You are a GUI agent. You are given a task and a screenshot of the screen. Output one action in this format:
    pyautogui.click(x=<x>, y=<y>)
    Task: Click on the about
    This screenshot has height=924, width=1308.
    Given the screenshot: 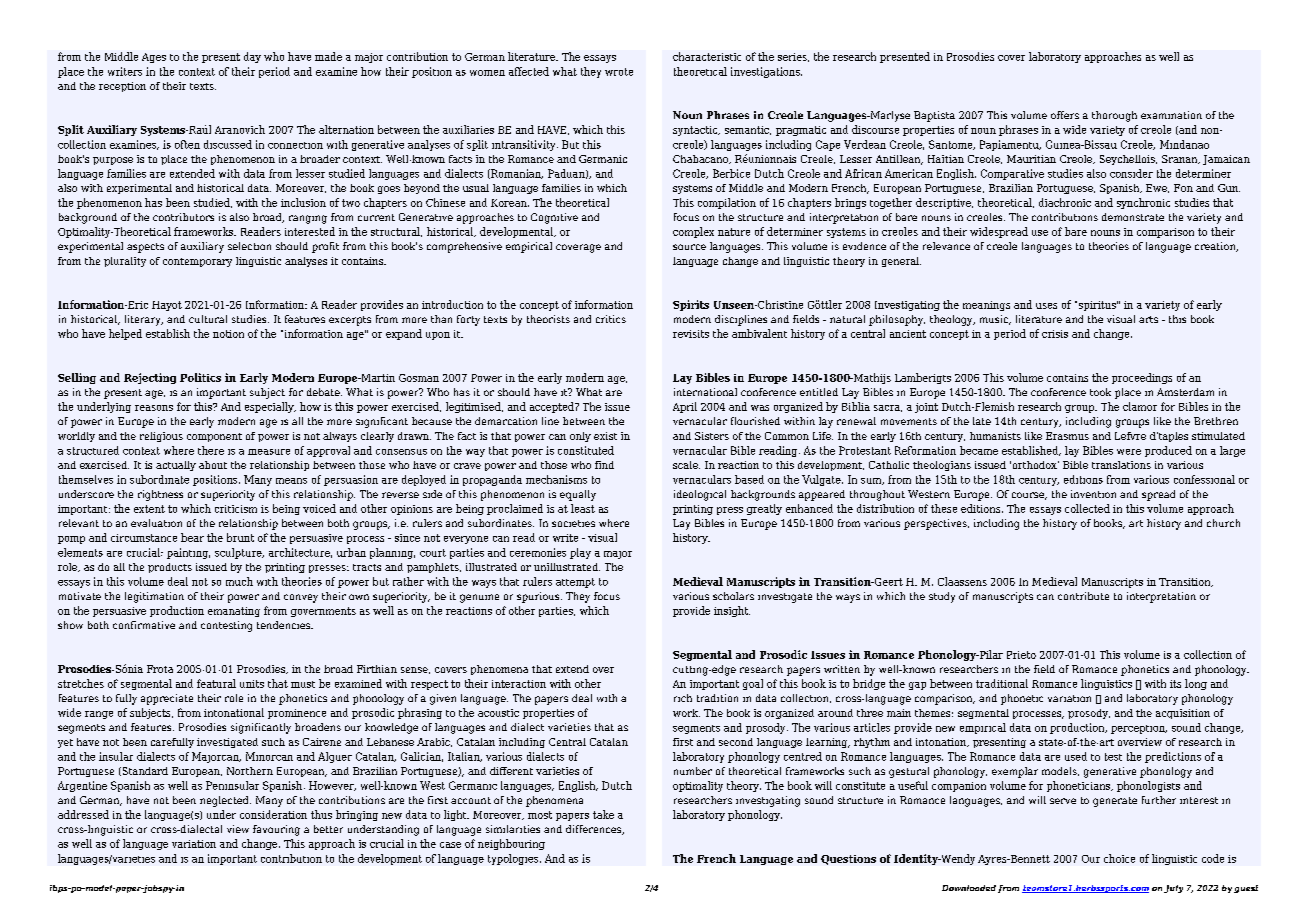 What is the action you would take?
    pyautogui.click(x=213, y=465)
